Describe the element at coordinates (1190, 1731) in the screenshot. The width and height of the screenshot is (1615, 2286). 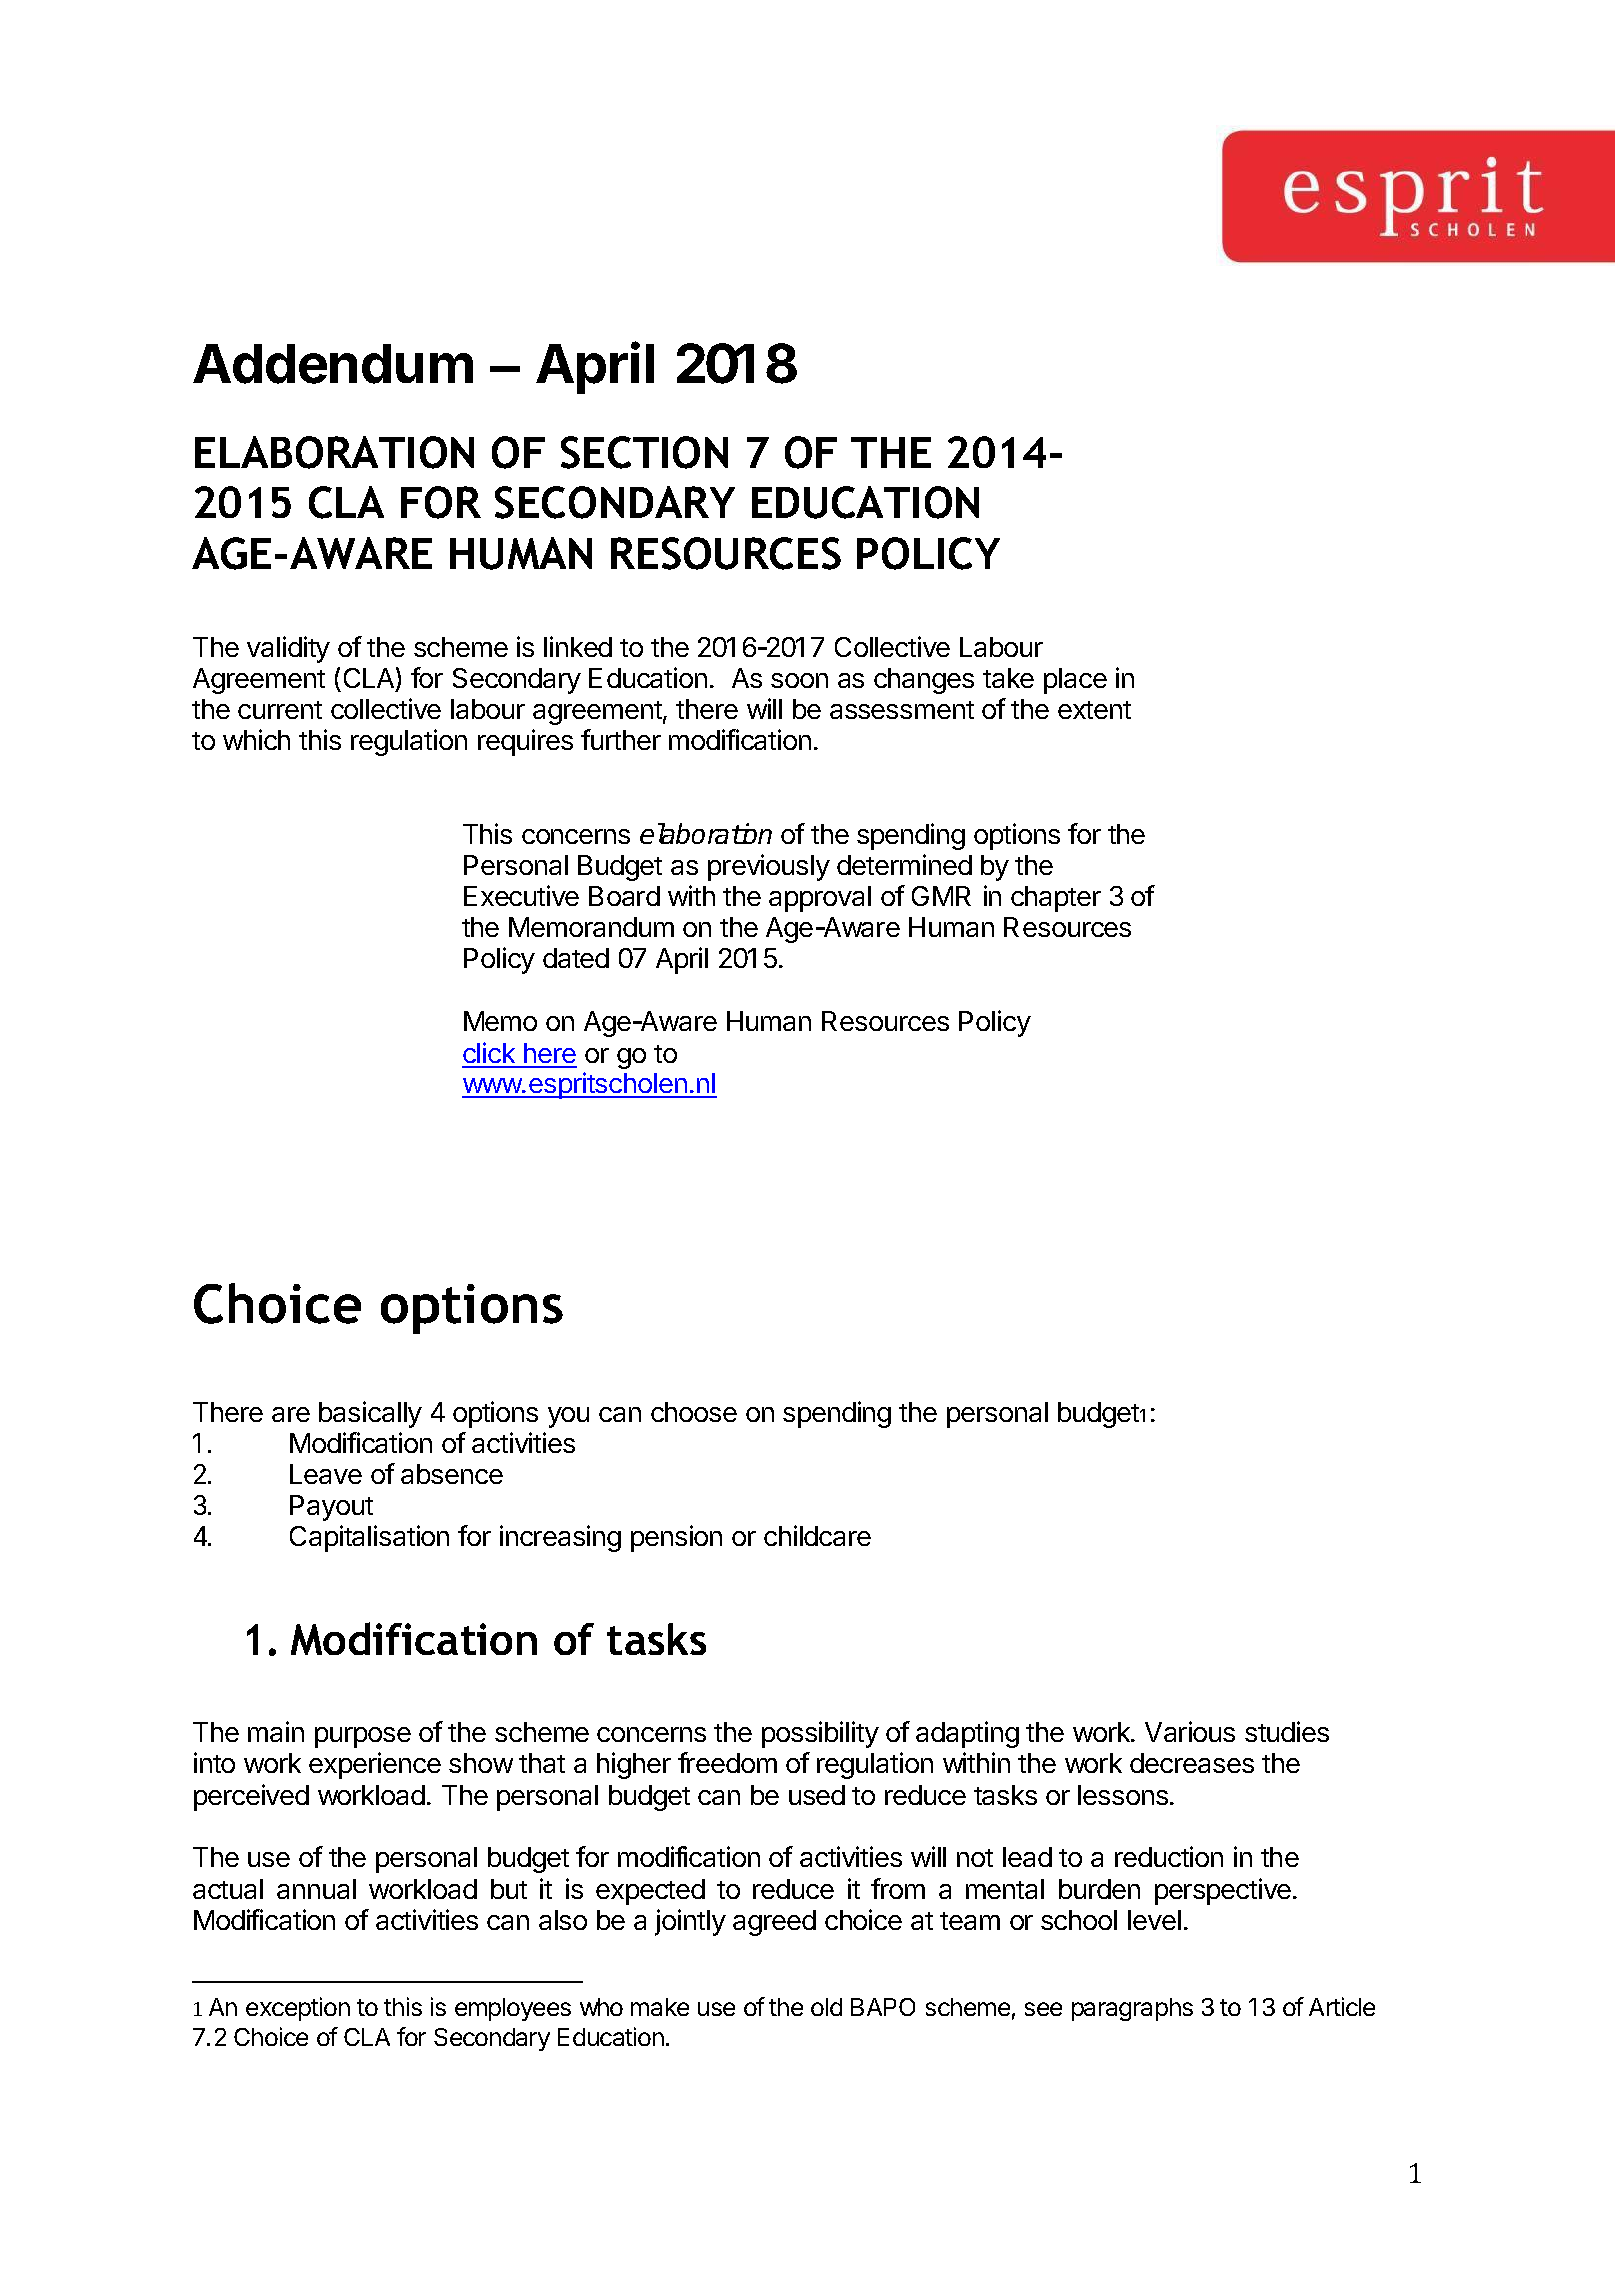
I see `Various` at that location.
